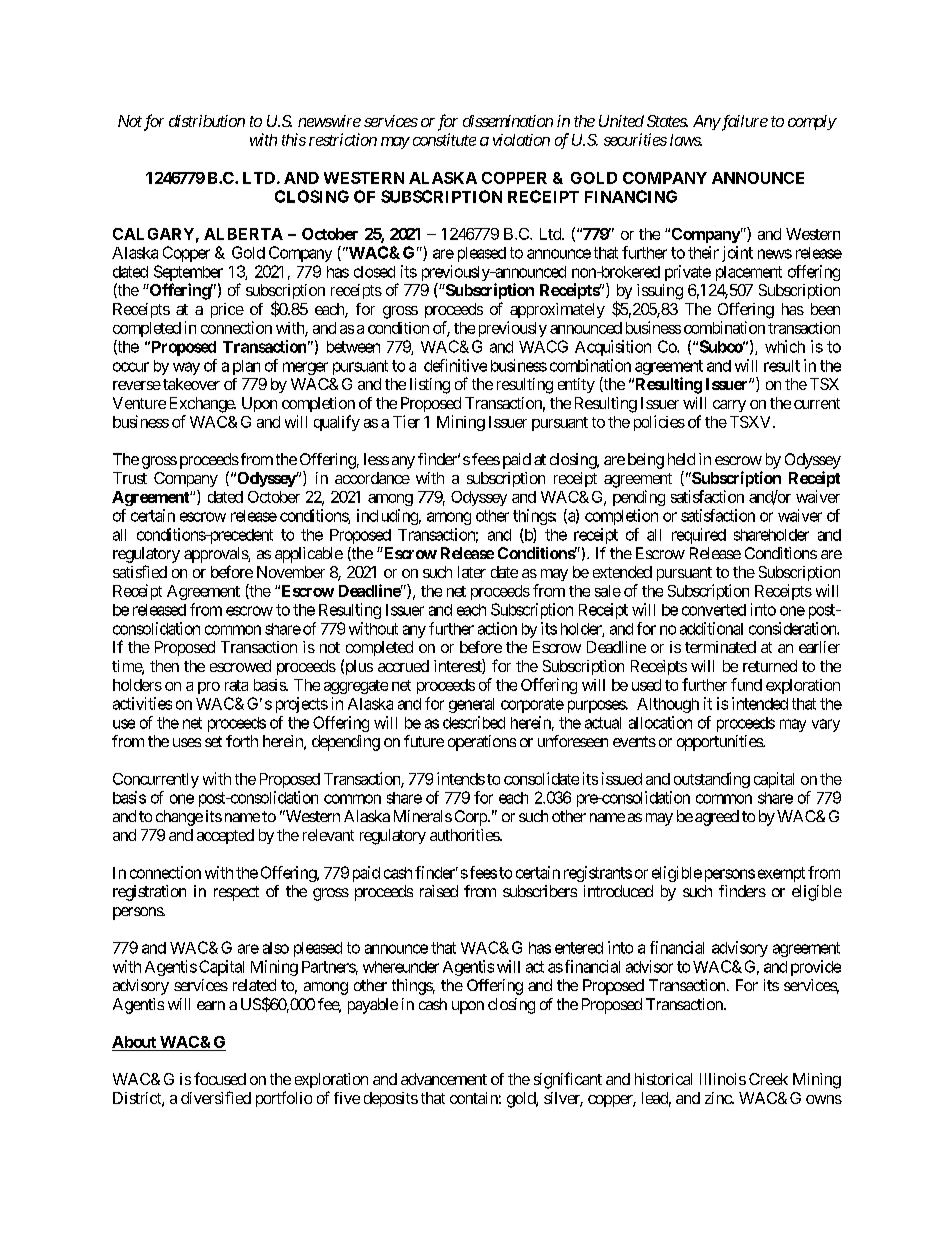  Describe the element at coordinates (455, 365) in the screenshot. I see `definitive` at that location.
